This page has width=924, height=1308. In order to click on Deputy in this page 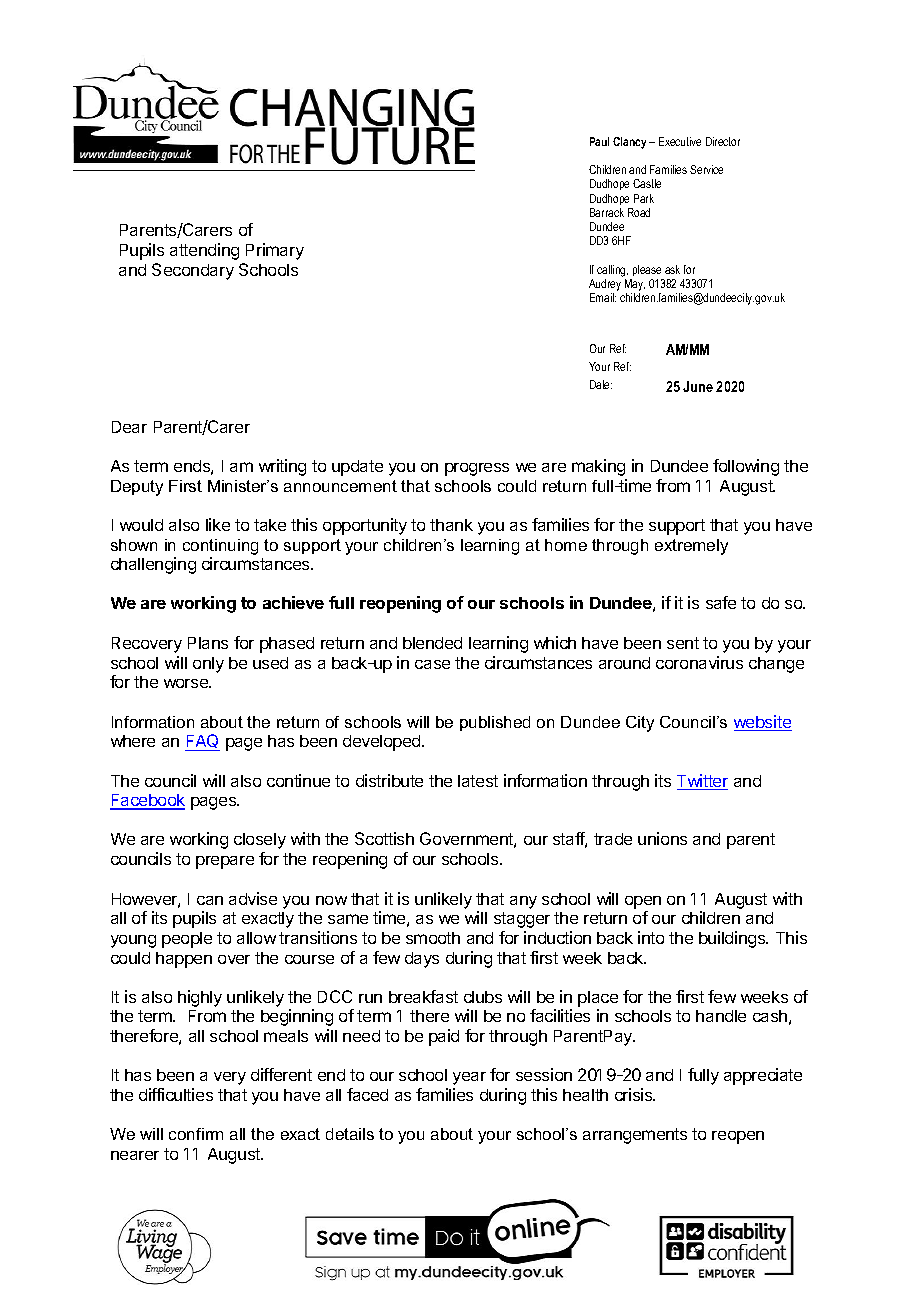, I will do `click(137, 488)`.
